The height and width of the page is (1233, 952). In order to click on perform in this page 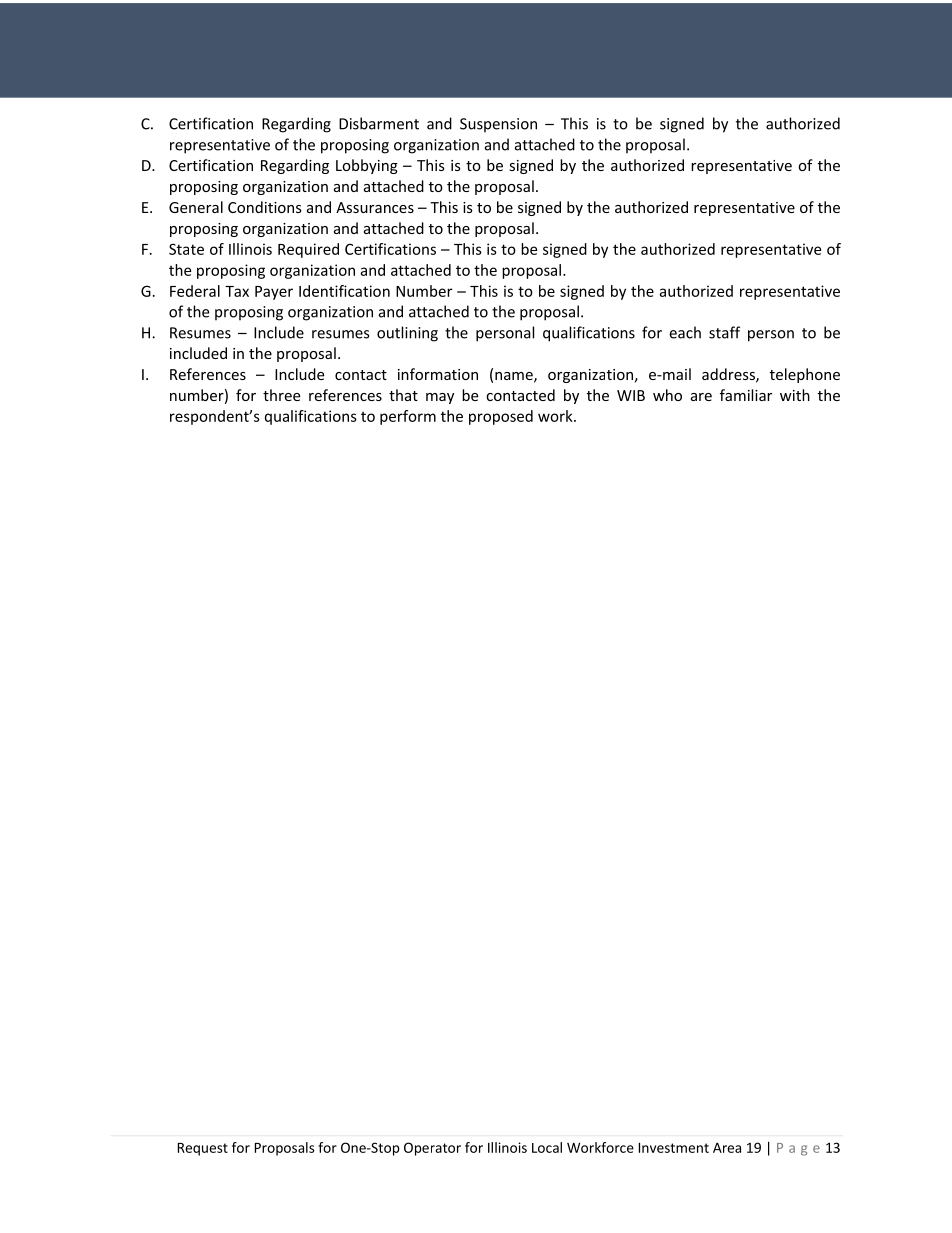, I will do `click(408, 417)`.
